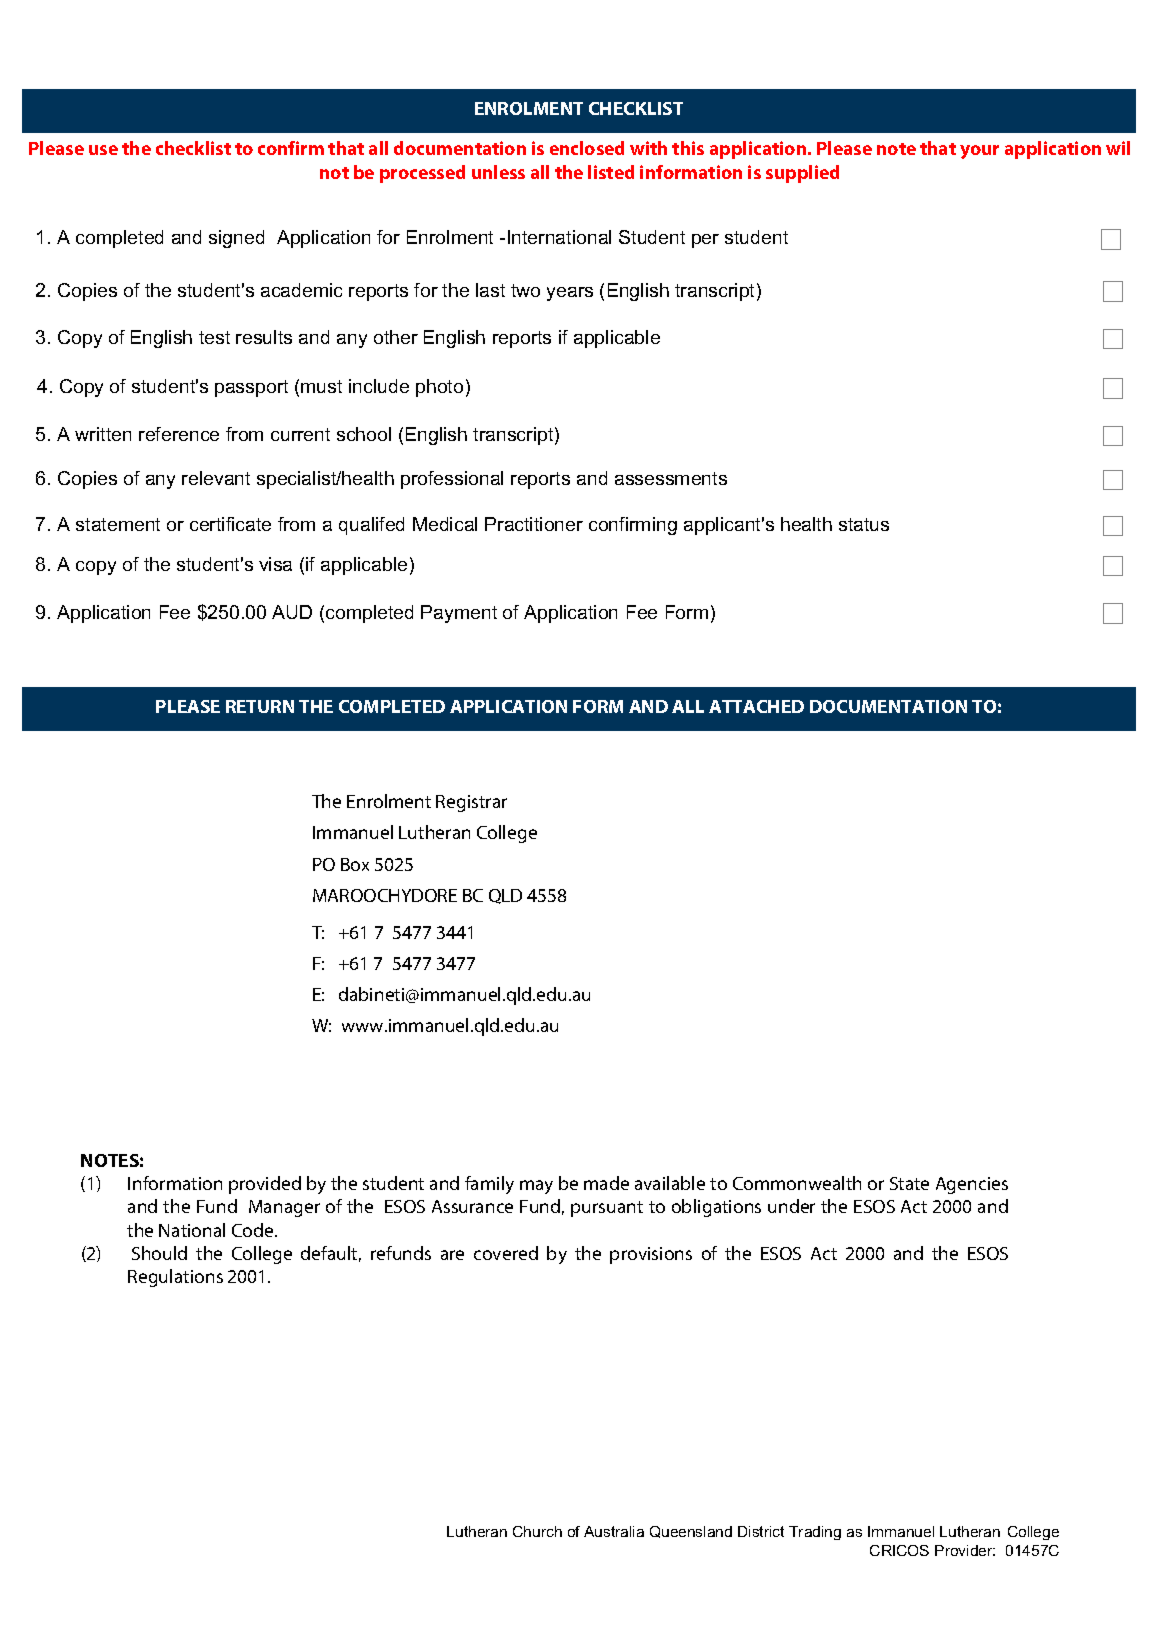 The height and width of the screenshot is (1637, 1158). I want to click on Registrar, so click(471, 803).
